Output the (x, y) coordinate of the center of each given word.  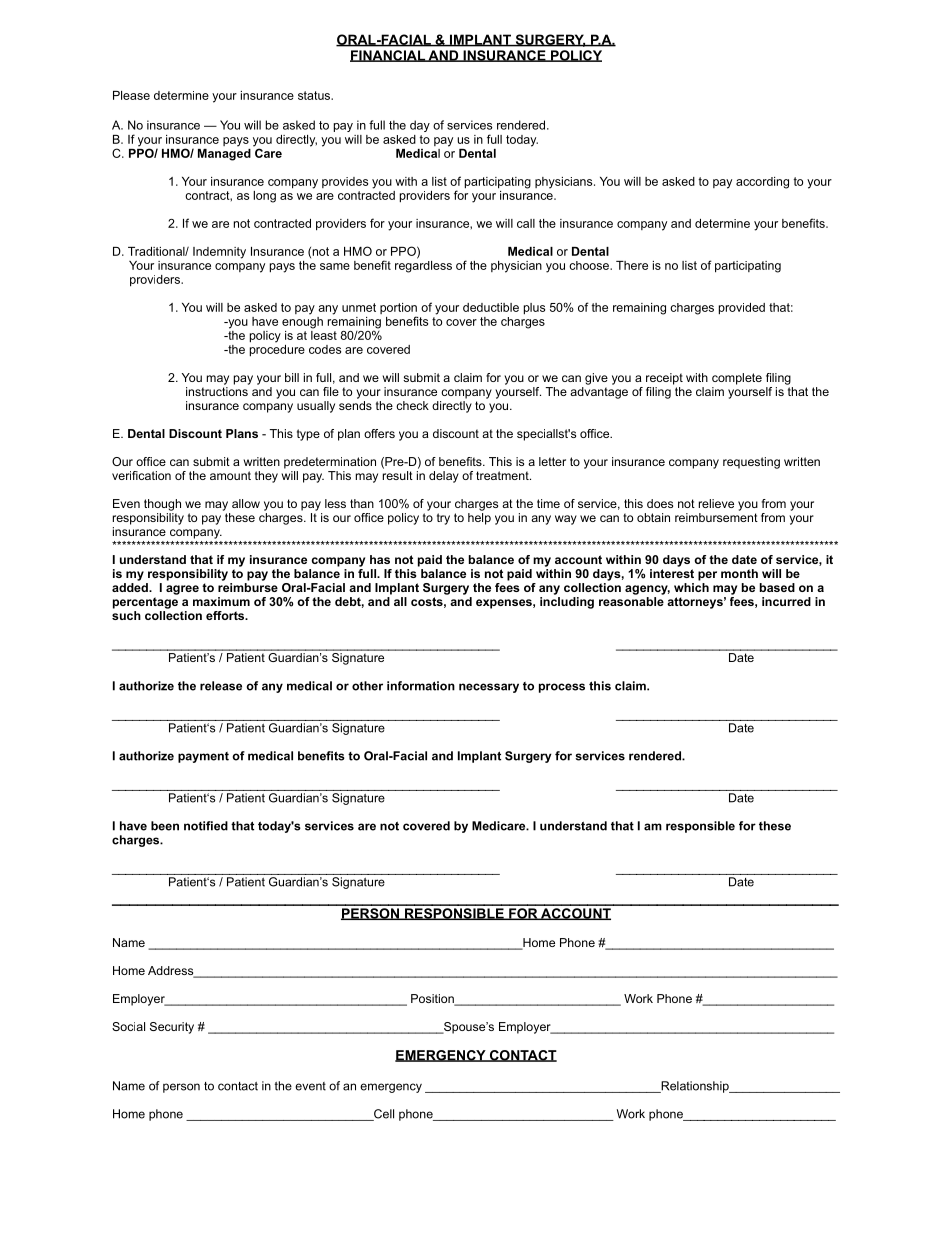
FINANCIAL (388, 56)
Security (172, 1028)
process (562, 688)
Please (131, 95)
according (762, 183)
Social (128, 1026)
